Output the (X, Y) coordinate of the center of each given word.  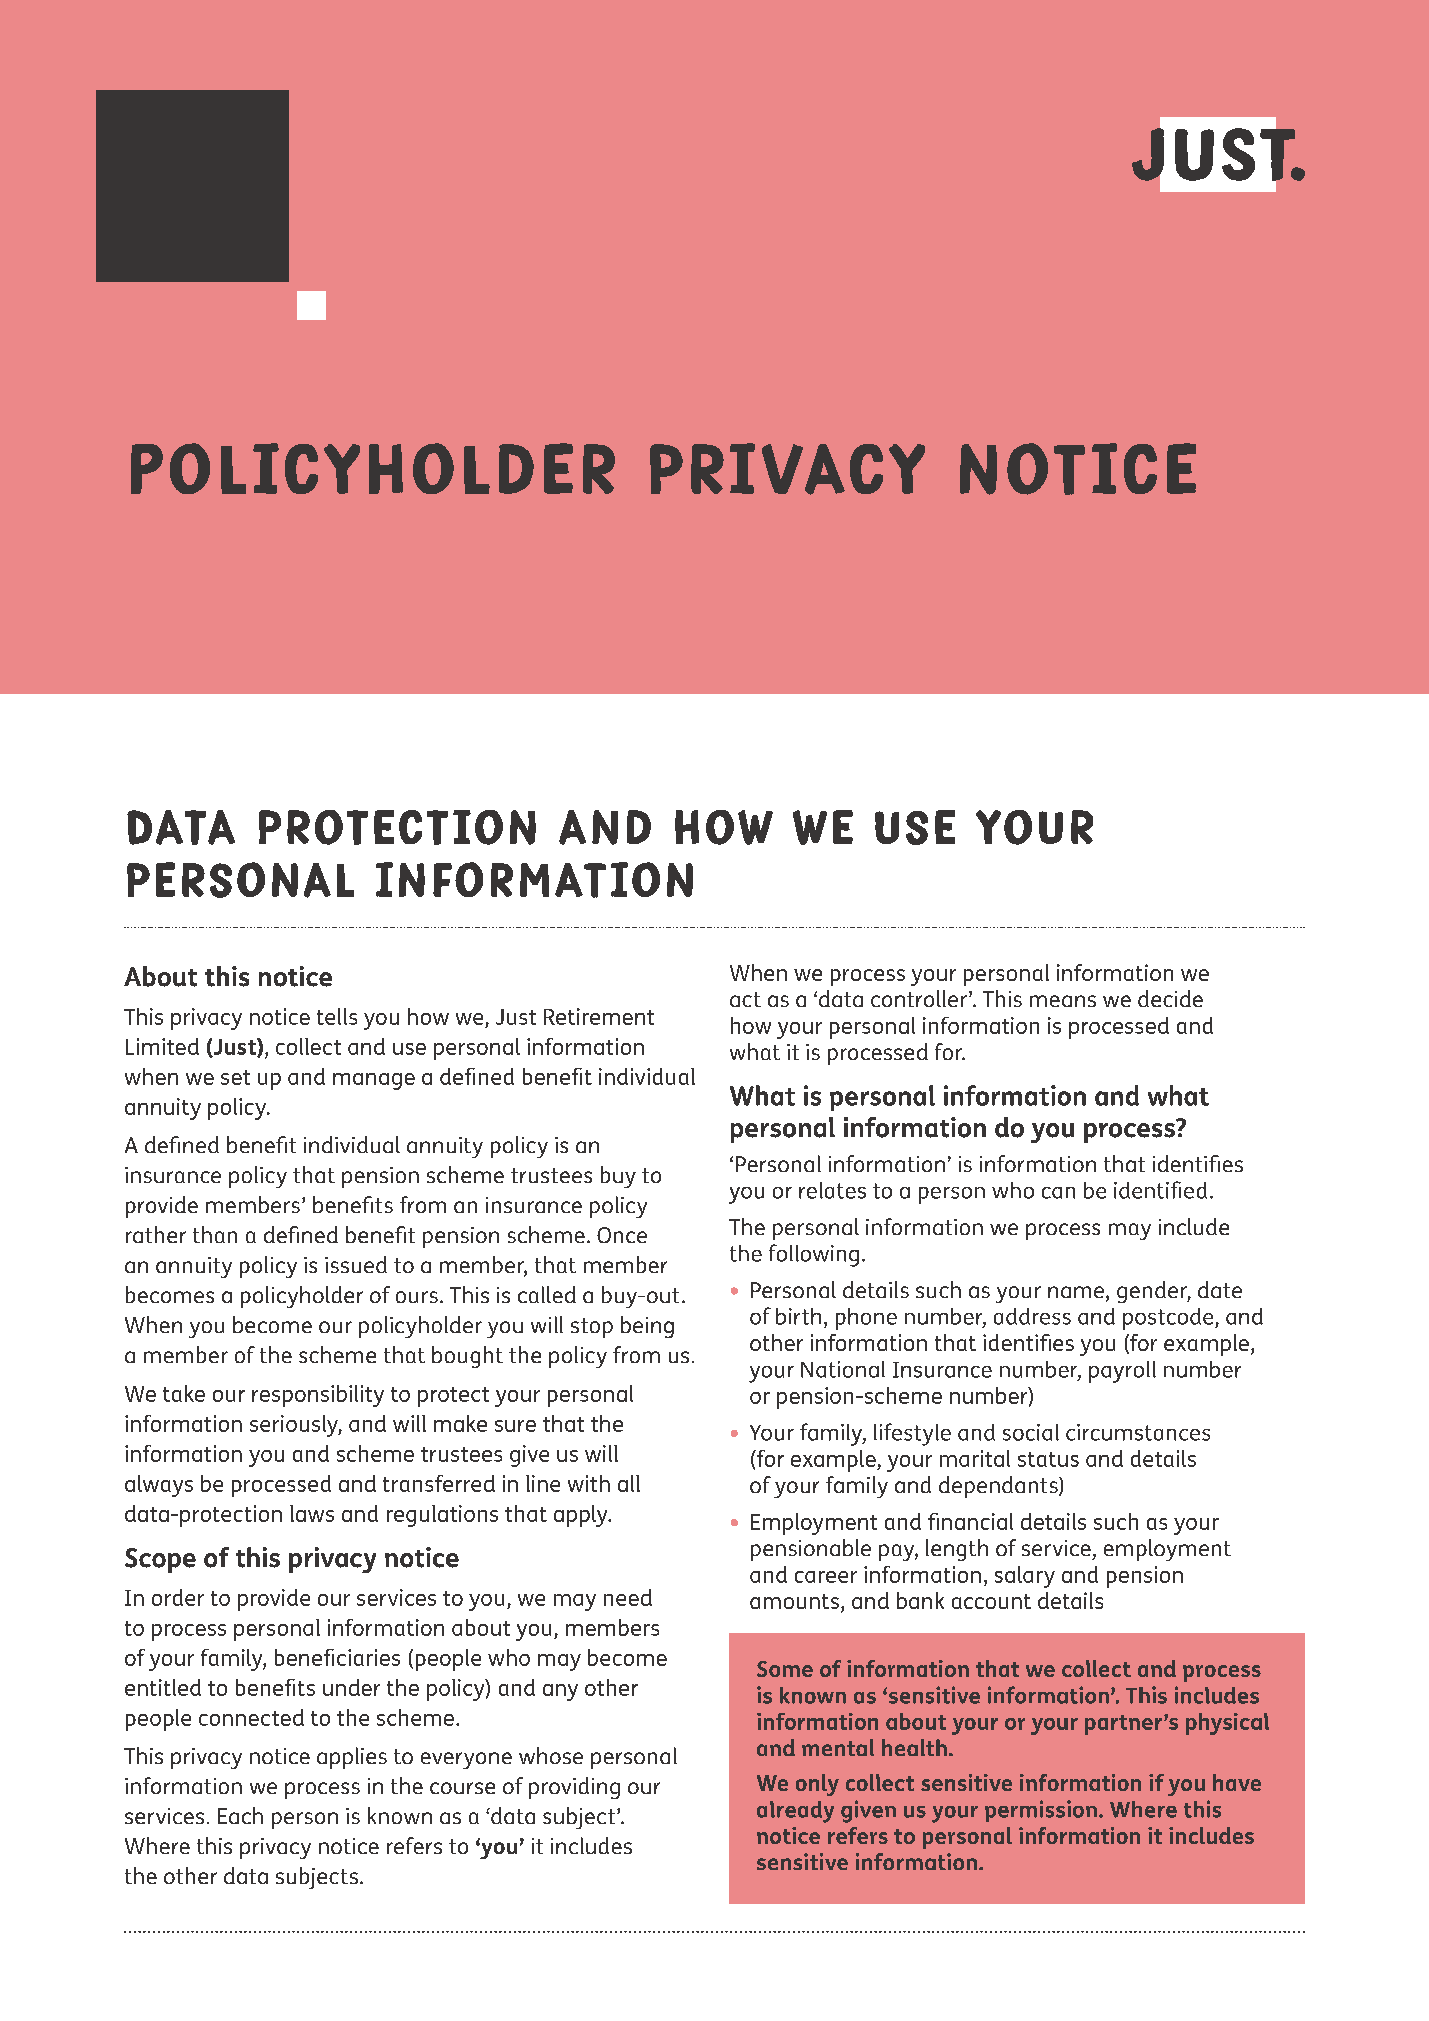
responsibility (318, 1396)
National (843, 1369)
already (795, 1812)
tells (337, 1016)
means (1063, 1001)
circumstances (1138, 1432)
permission (1041, 1811)
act (745, 999)
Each (240, 1815)
